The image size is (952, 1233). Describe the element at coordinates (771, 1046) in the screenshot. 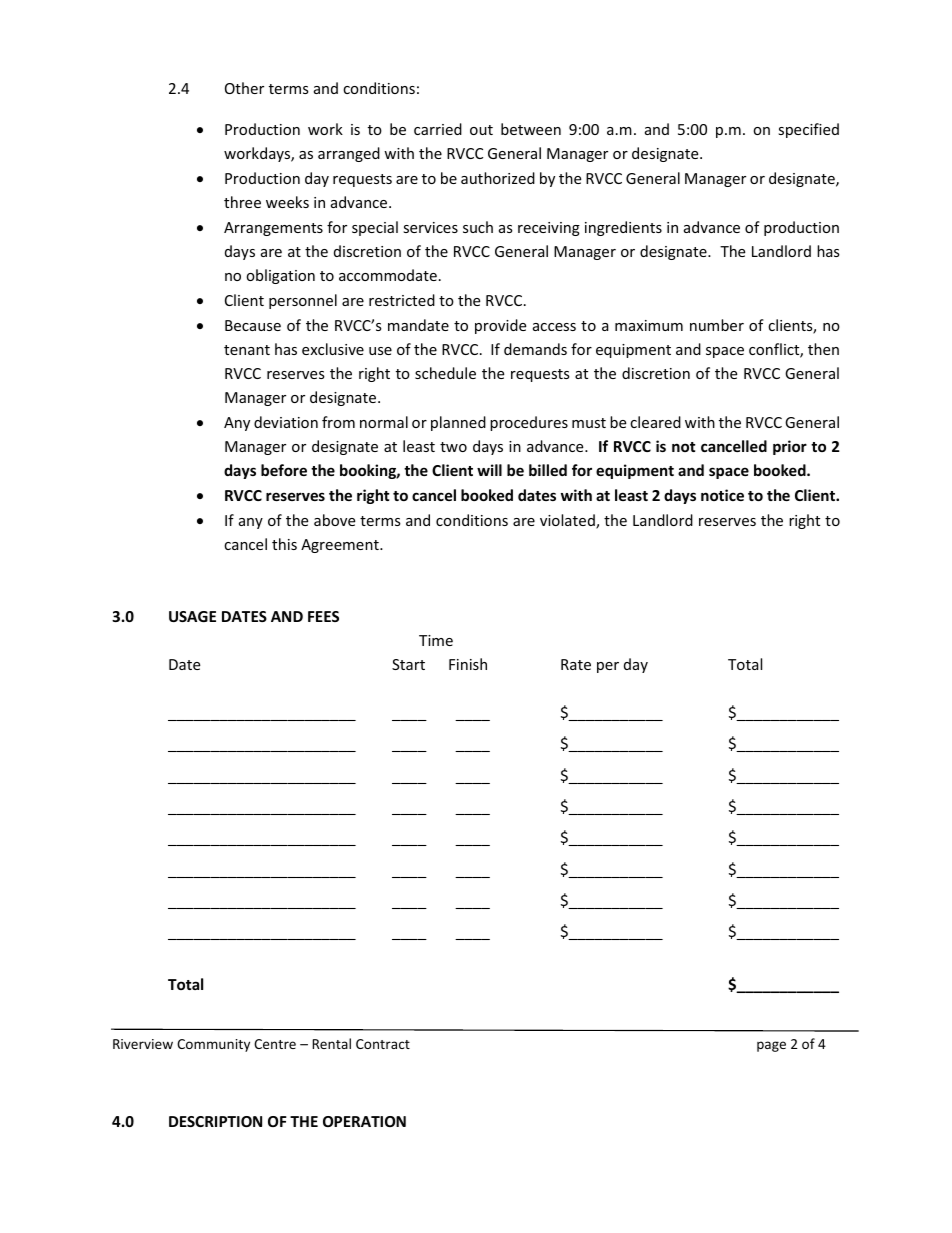

I see `page` at that location.
